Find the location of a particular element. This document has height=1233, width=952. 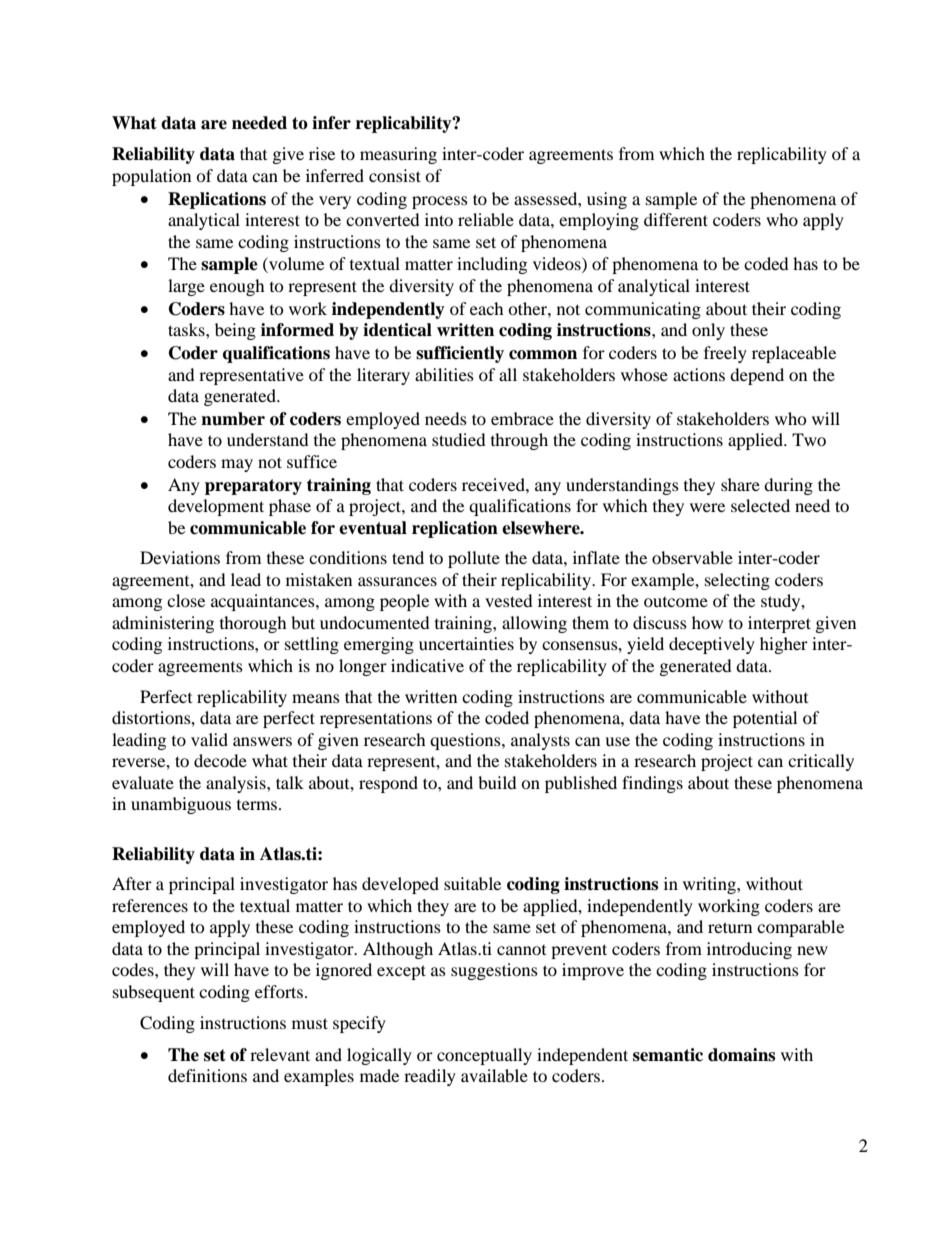

population is located at coordinates (151, 177).
